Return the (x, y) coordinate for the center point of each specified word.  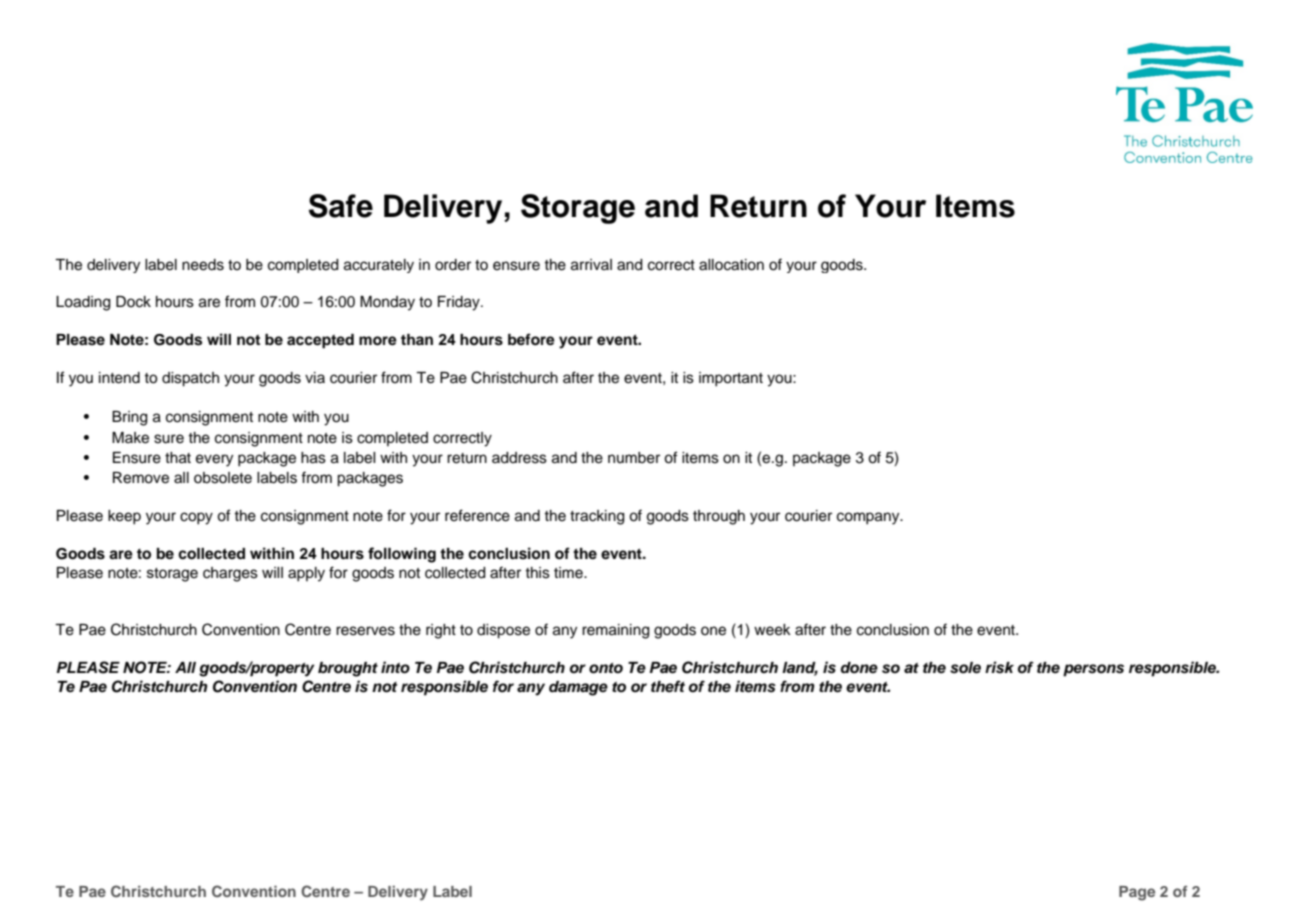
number (634, 458)
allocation (731, 265)
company (869, 518)
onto (606, 668)
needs (203, 265)
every (214, 460)
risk (999, 667)
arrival (591, 265)
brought (348, 669)
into (395, 667)
